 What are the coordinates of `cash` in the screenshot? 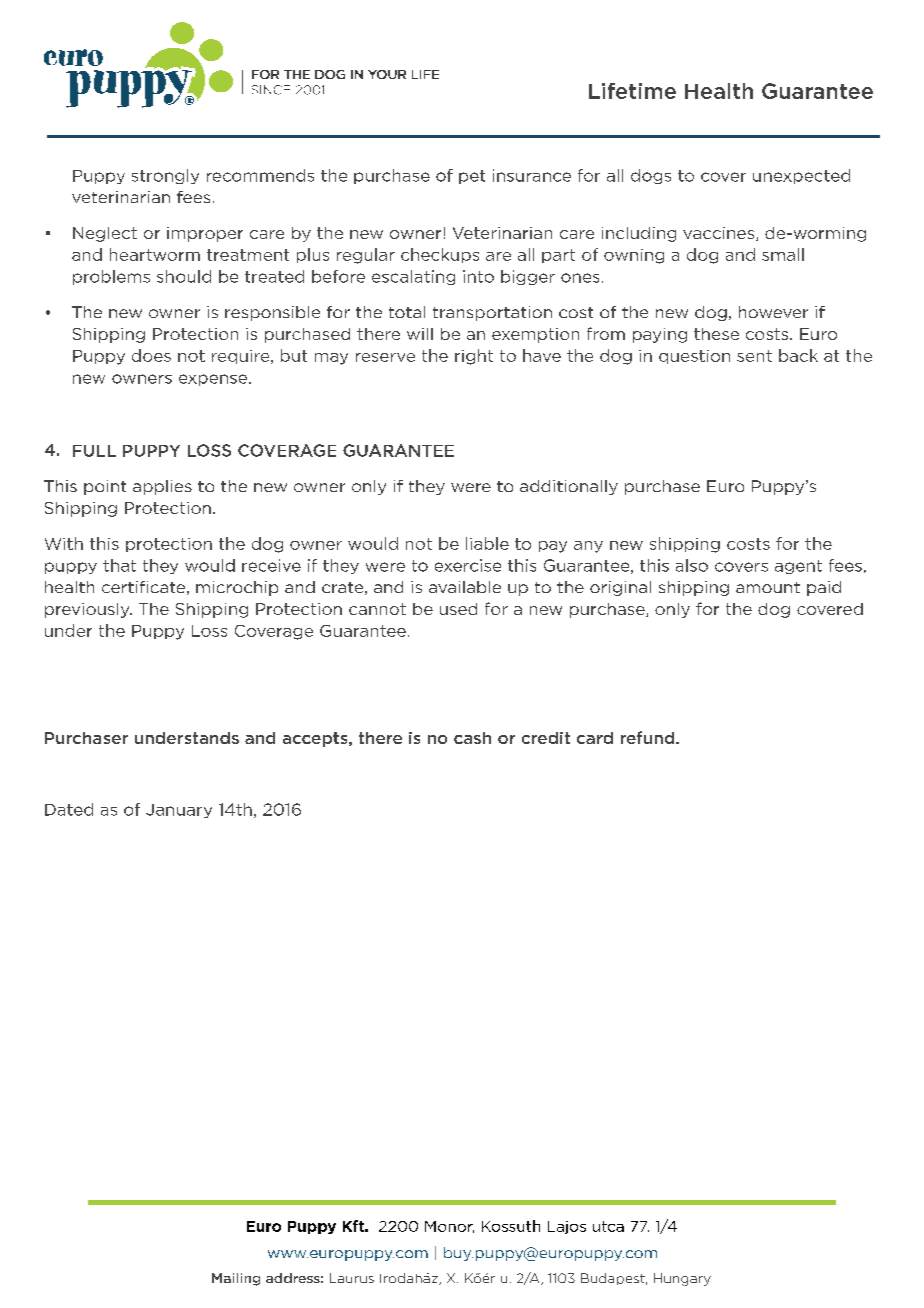 It's located at (472, 738).
